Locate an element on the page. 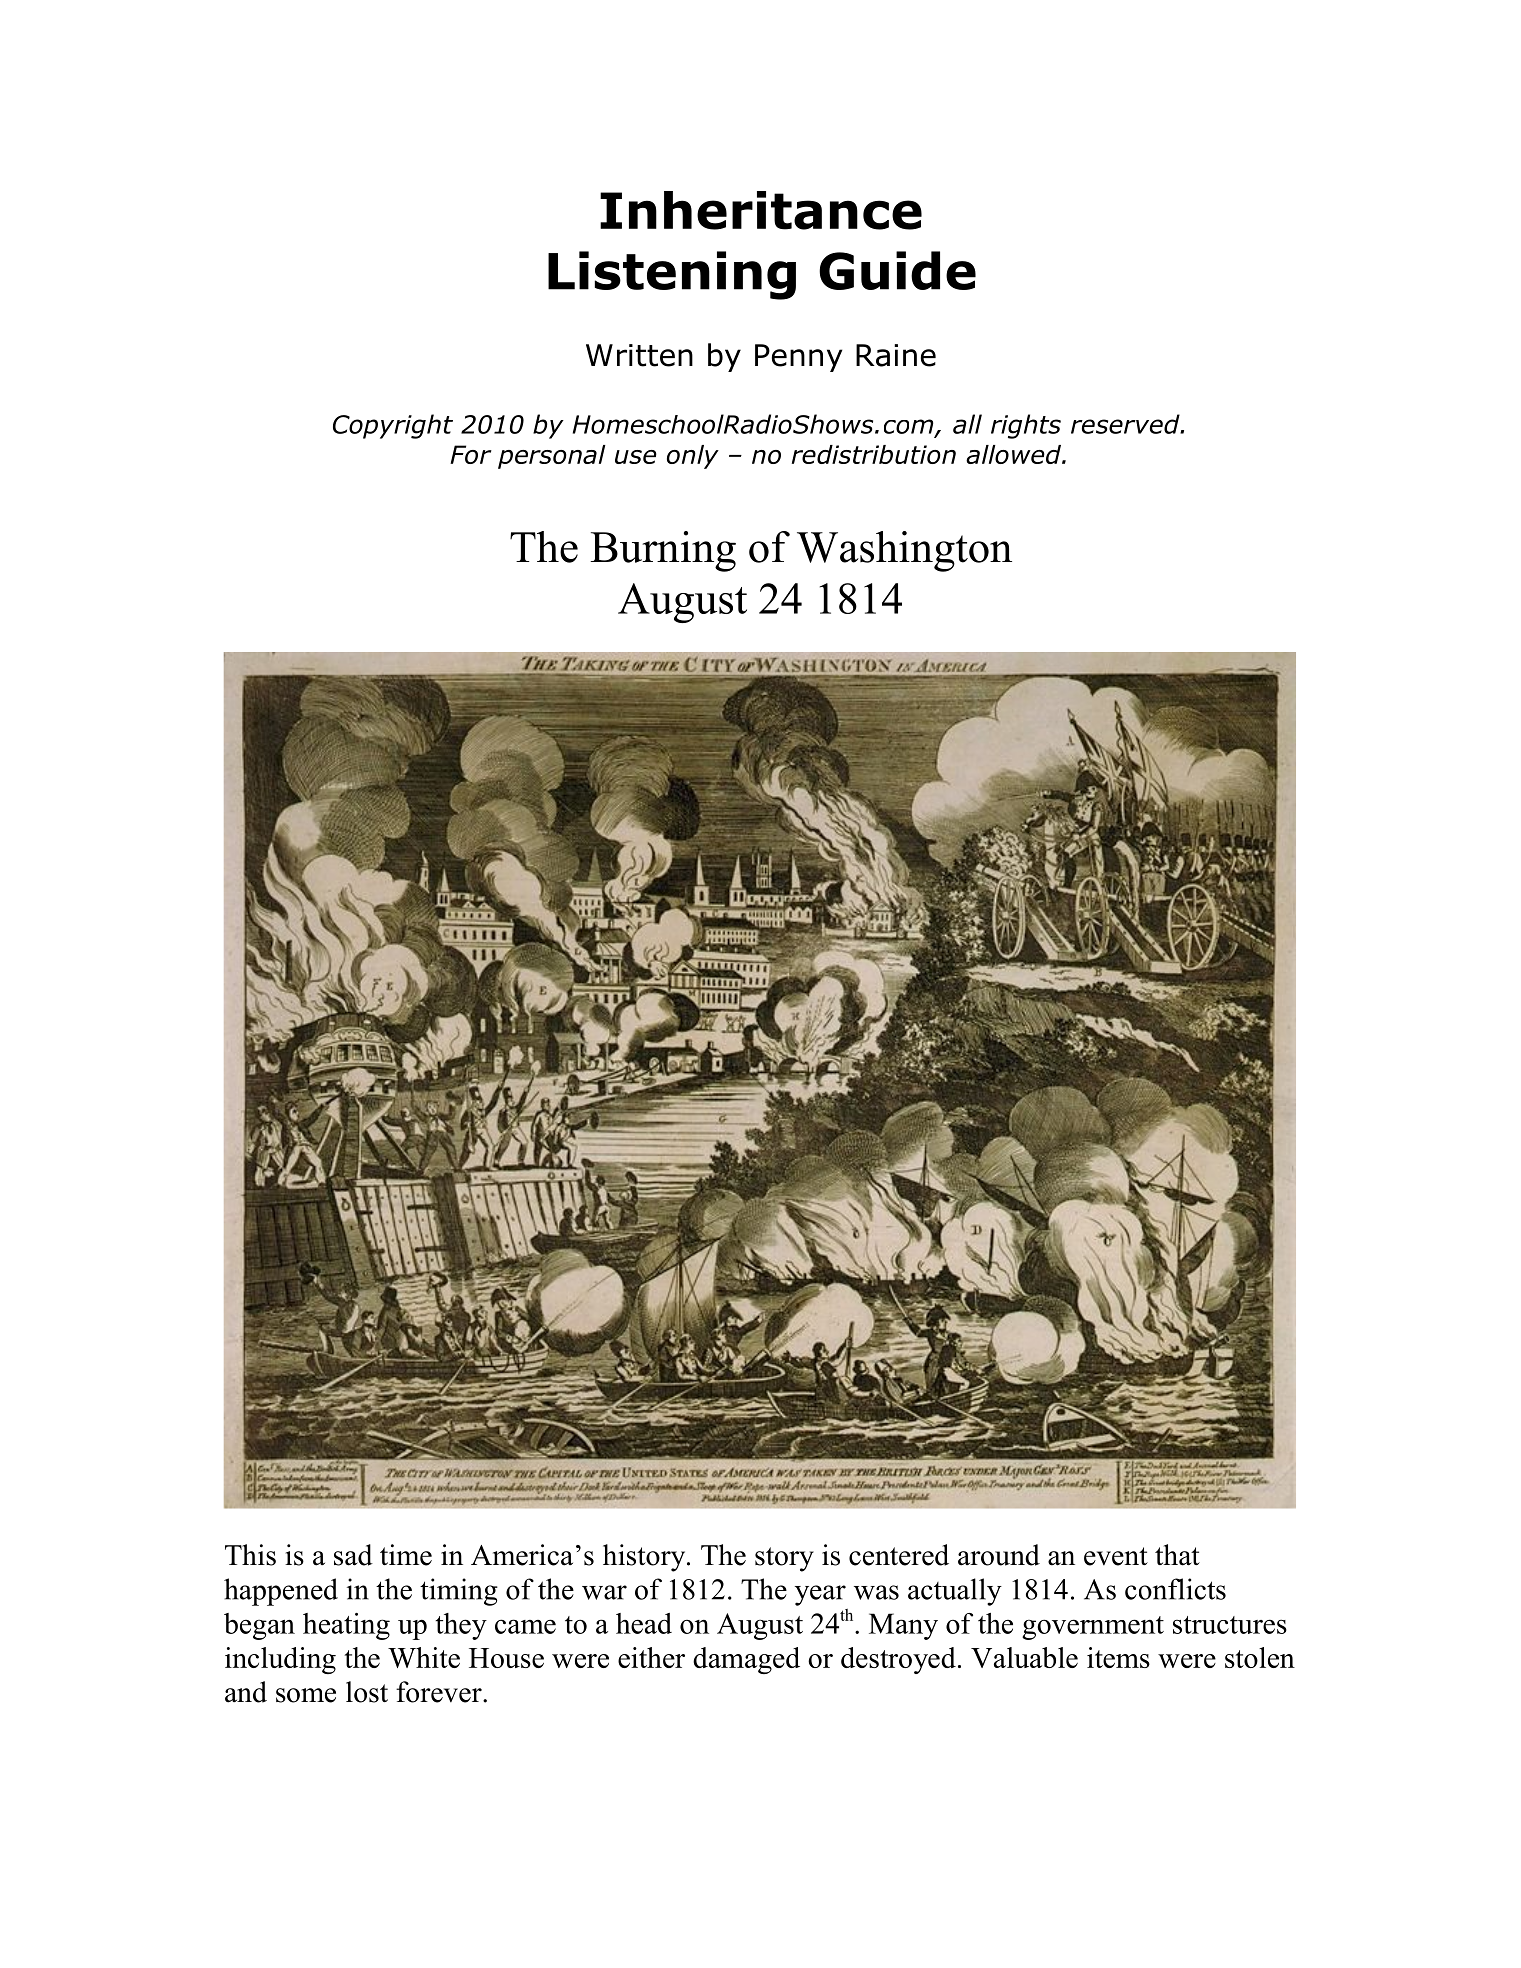 The width and height of the image is (1521, 1968). heating is located at coordinates (346, 1626).
